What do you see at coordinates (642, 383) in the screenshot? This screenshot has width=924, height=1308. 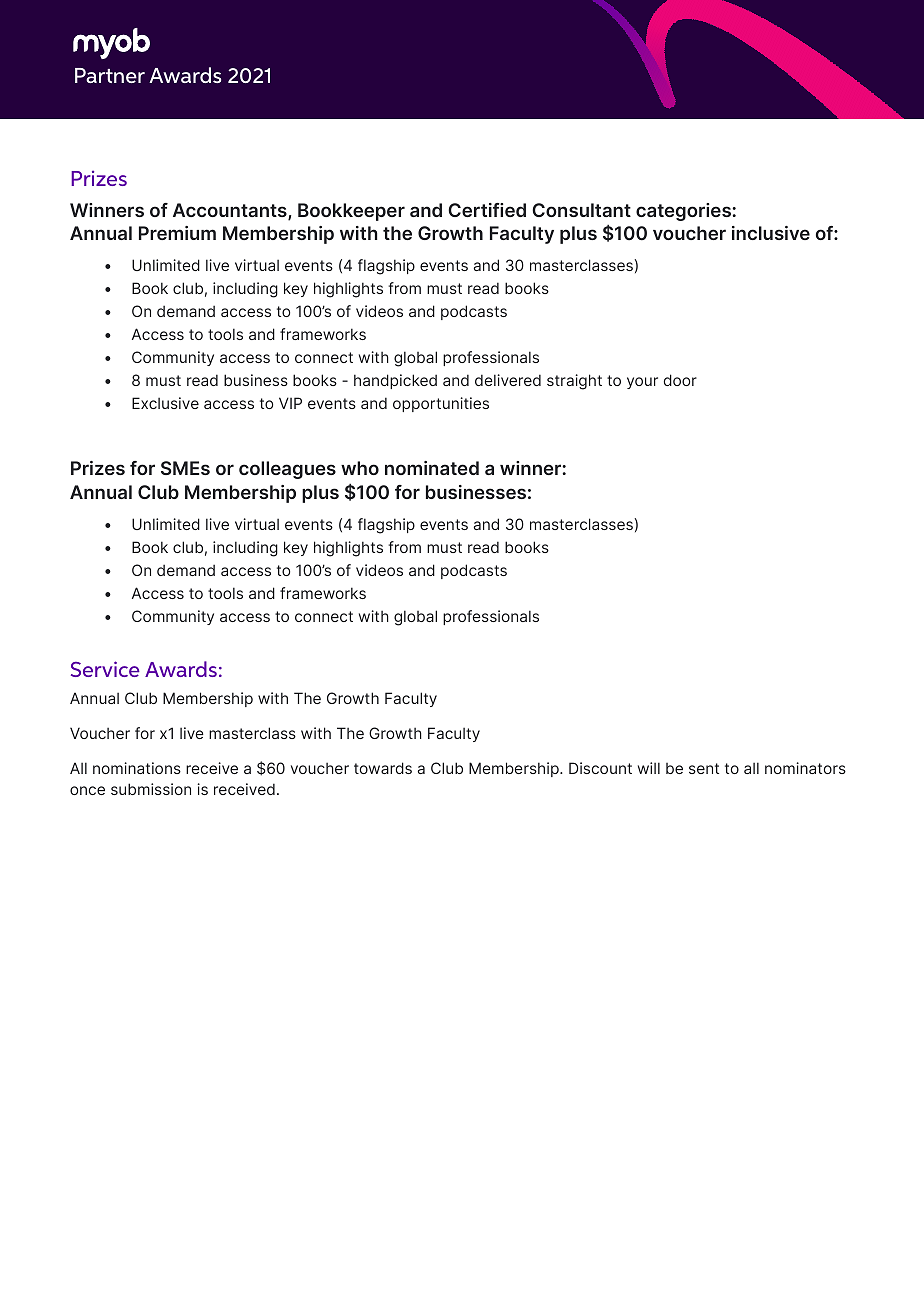 I see `your` at bounding box center [642, 383].
